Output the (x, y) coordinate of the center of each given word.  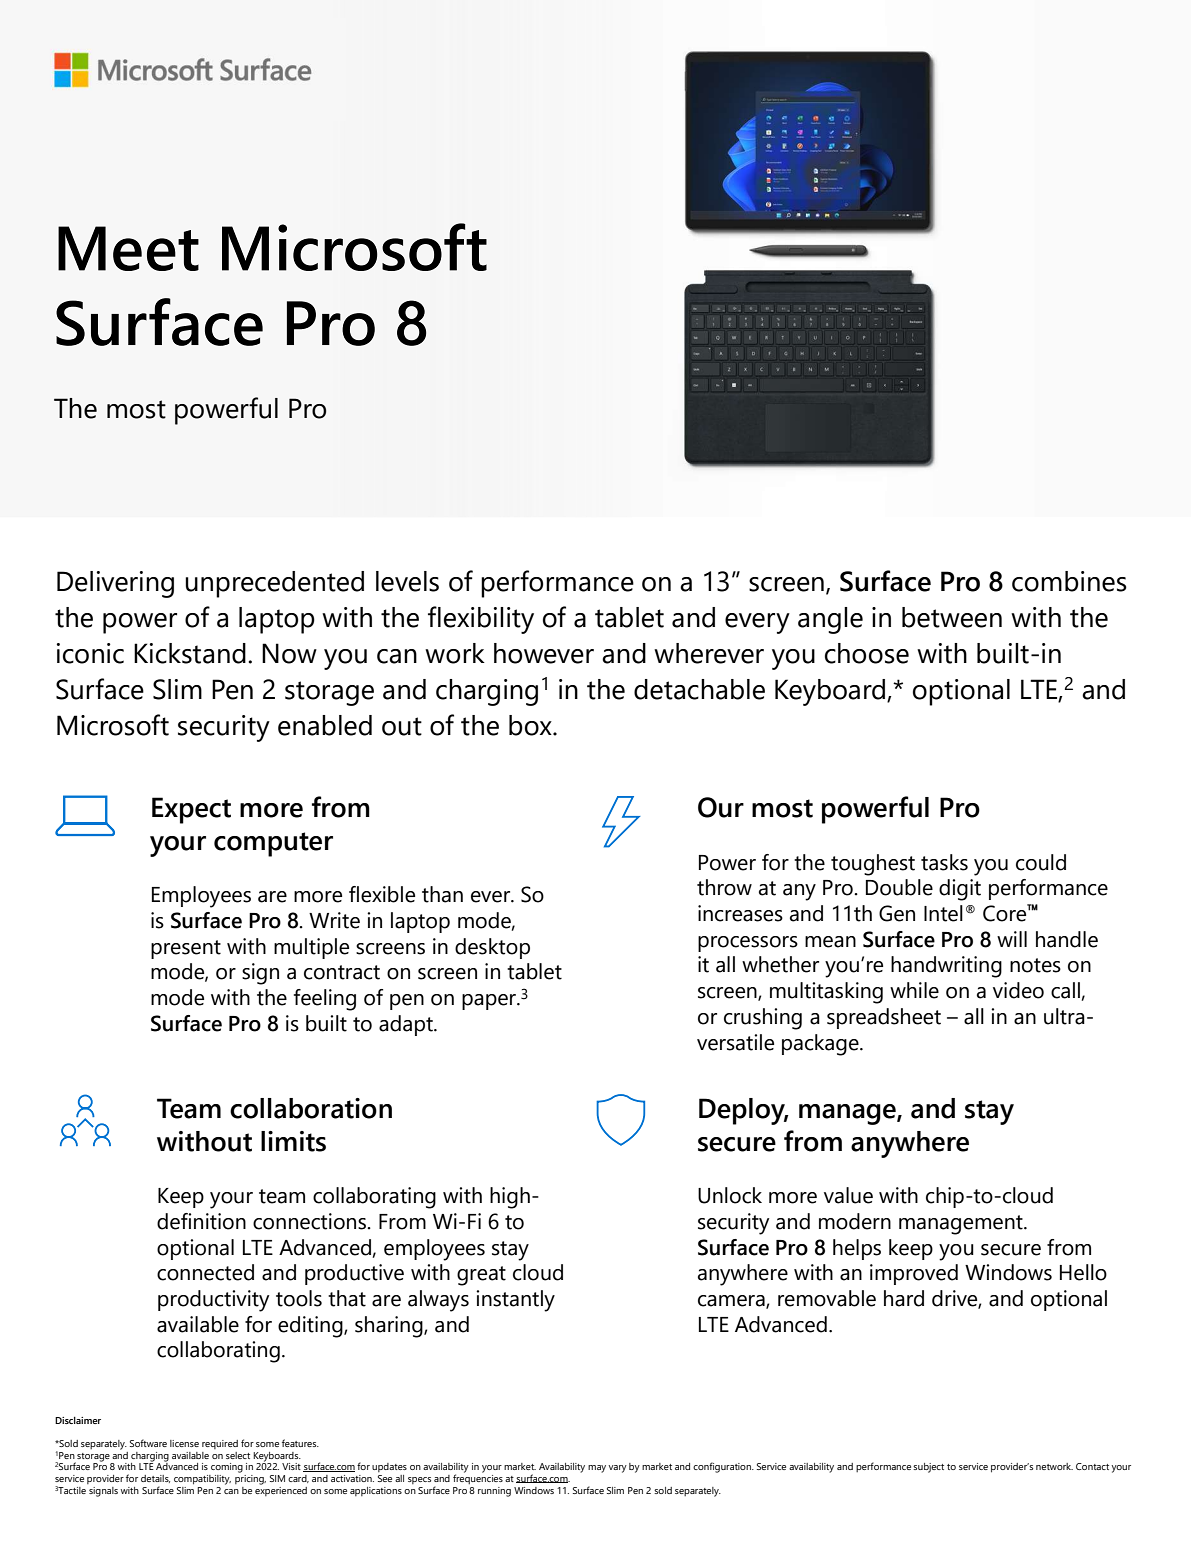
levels (407, 581)
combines (1069, 581)
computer (273, 844)
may (597, 1469)
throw (724, 887)
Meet (128, 248)
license (184, 1443)
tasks (944, 862)
